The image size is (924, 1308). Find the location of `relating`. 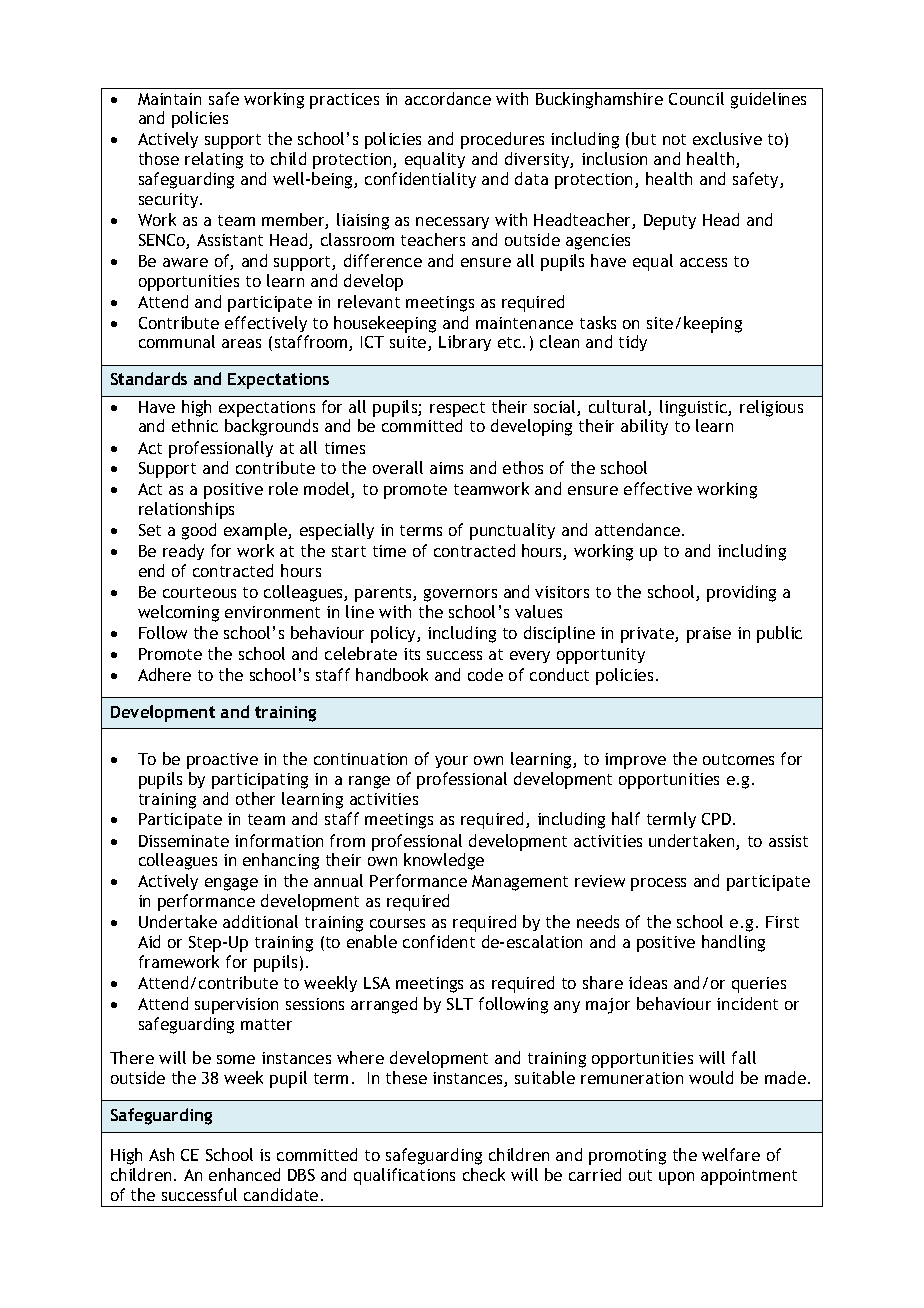

relating is located at coordinates (214, 160).
